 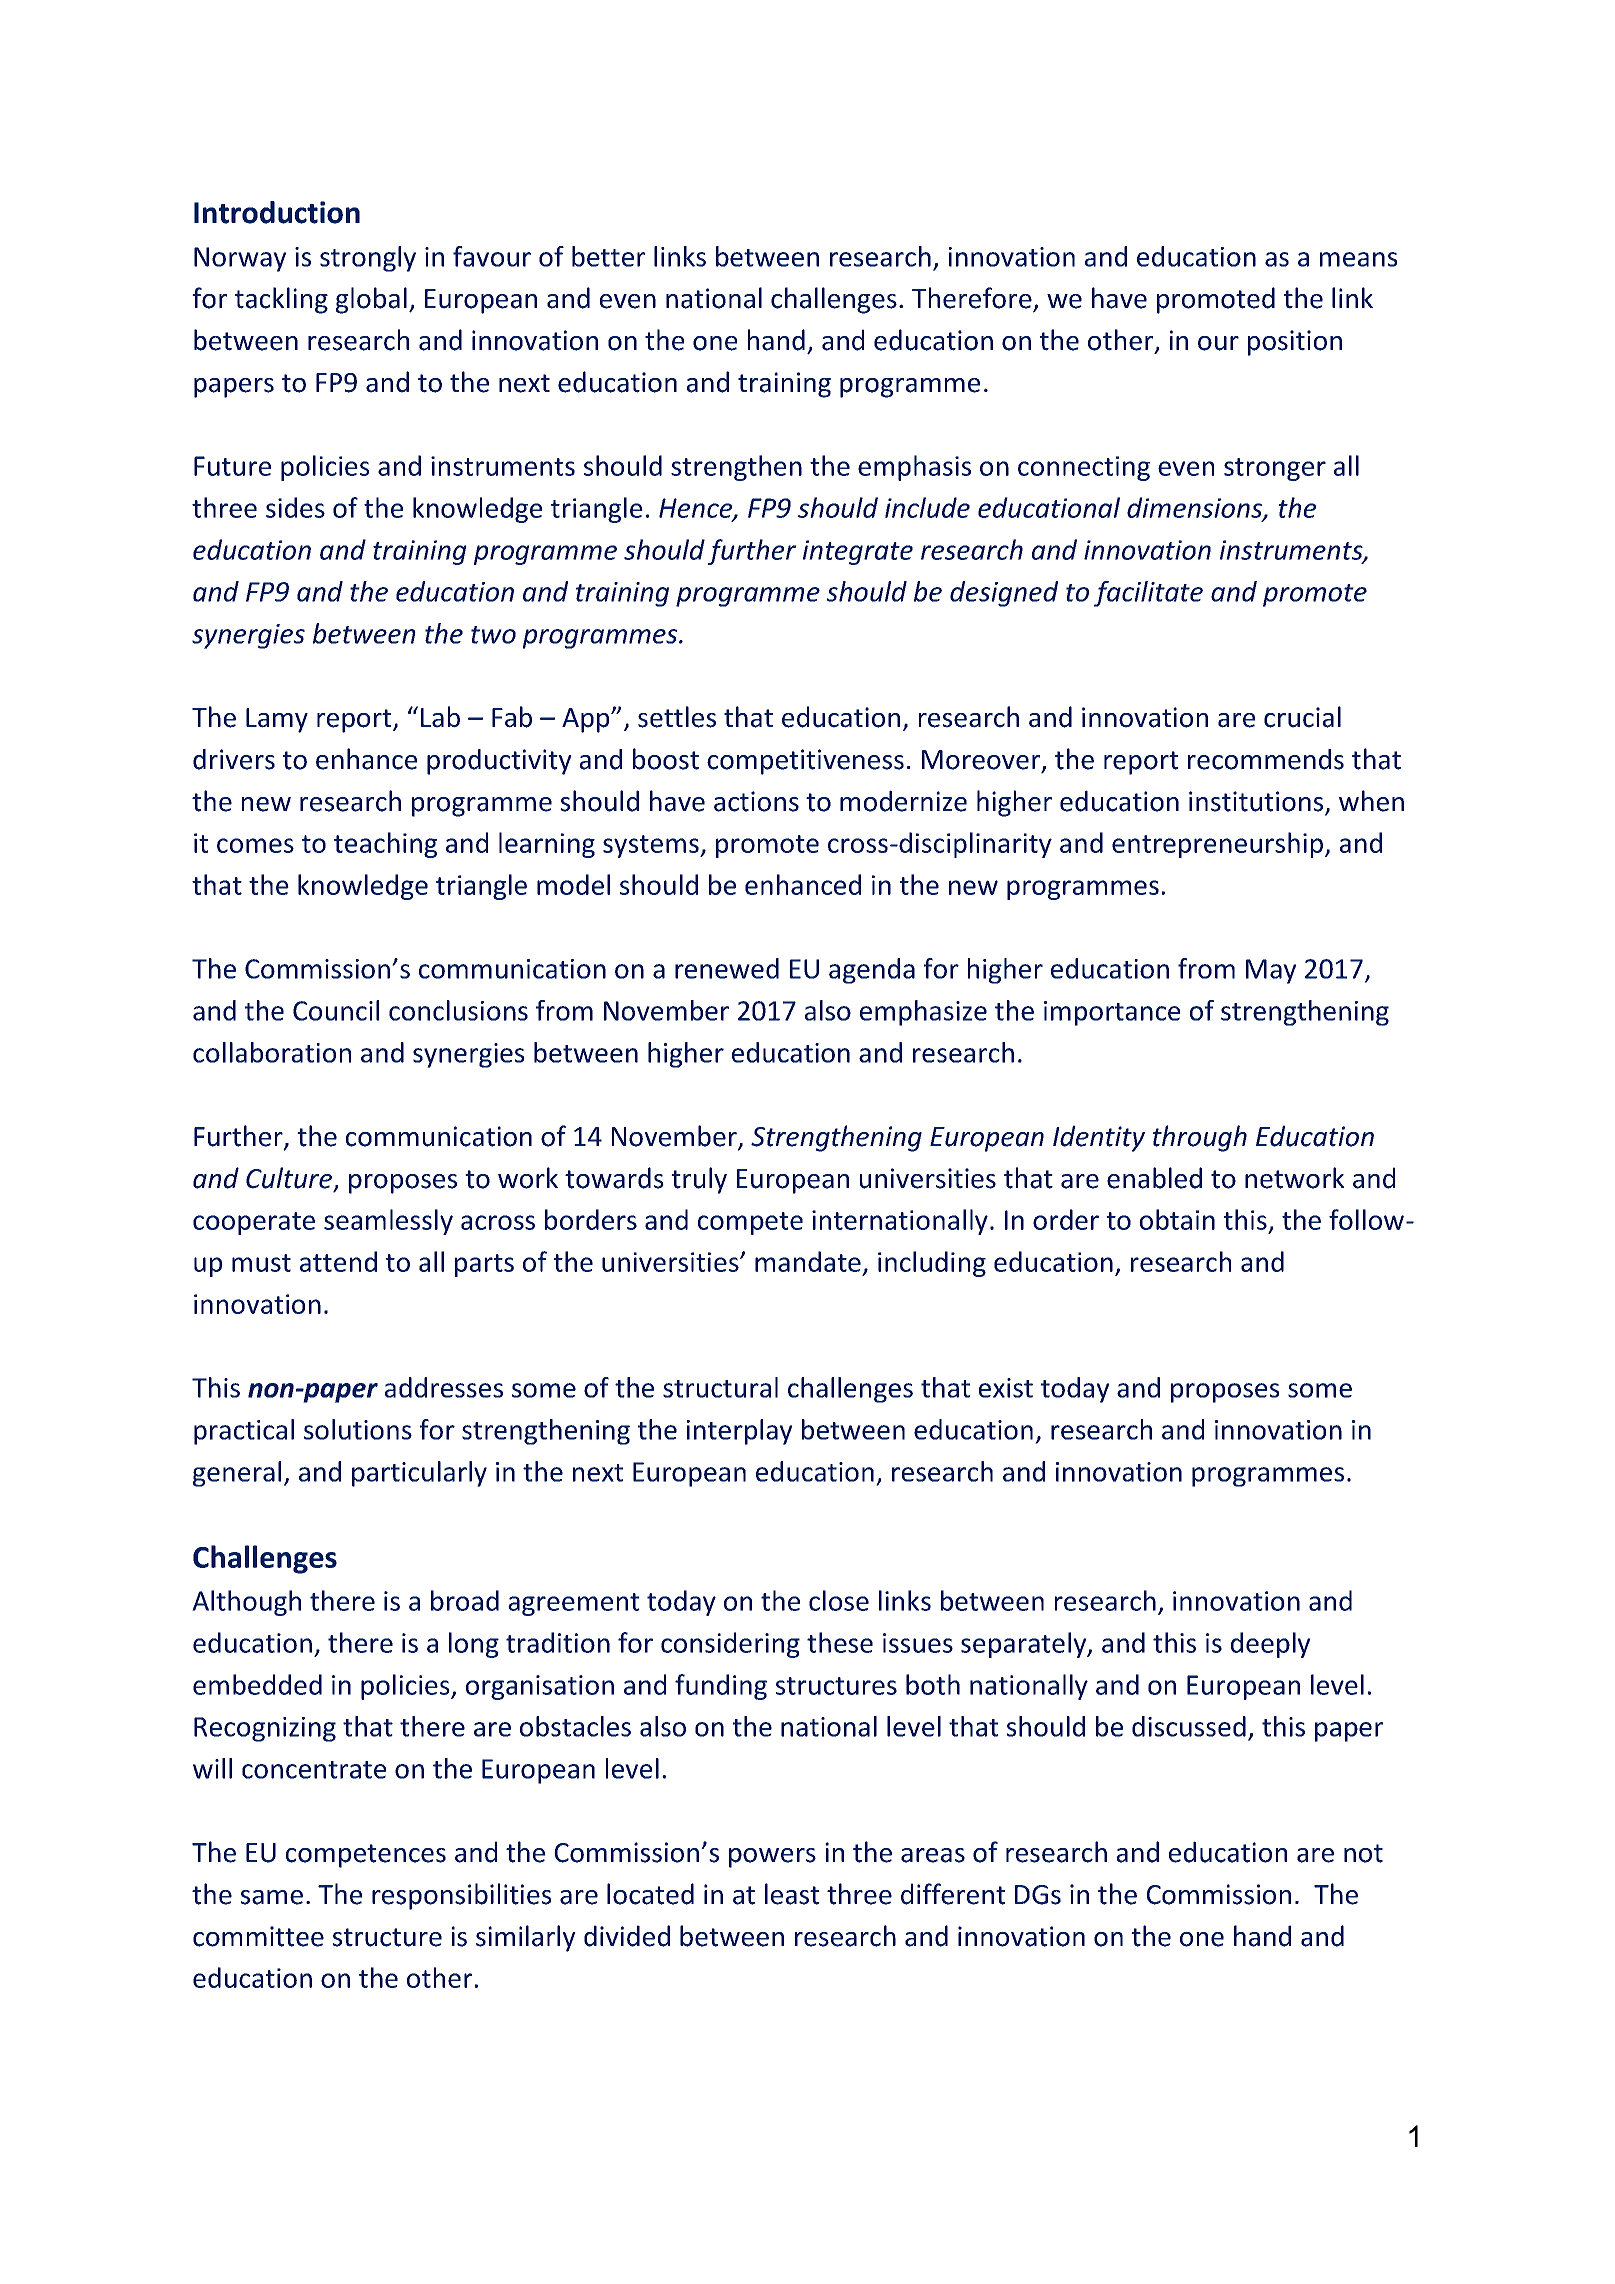 What do you see at coordinates (923, 1013) in the screenshot?
I see `emphasize` at bounding box center [923, 1013].
